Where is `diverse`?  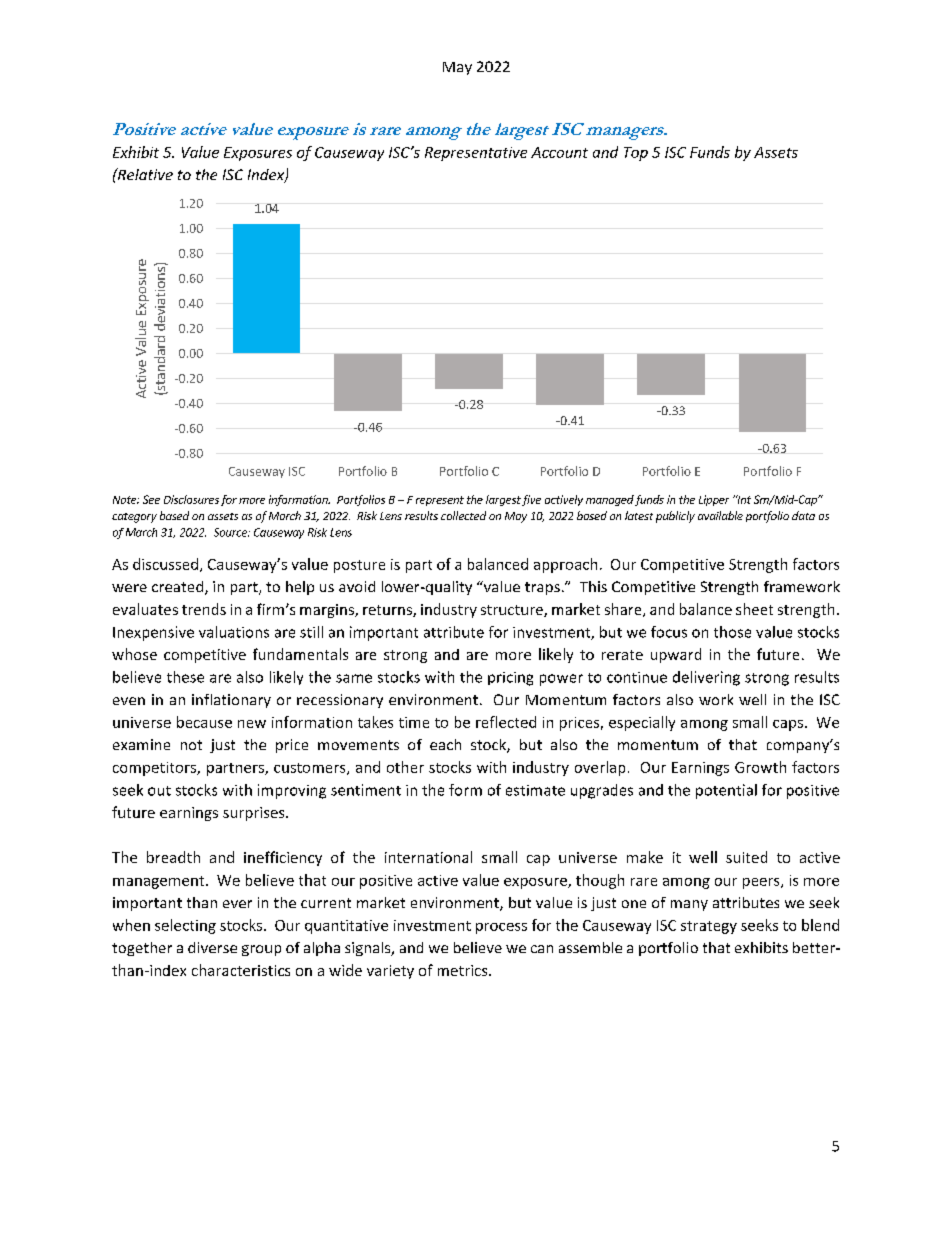
diverse is located at coordinates (212, 947).
